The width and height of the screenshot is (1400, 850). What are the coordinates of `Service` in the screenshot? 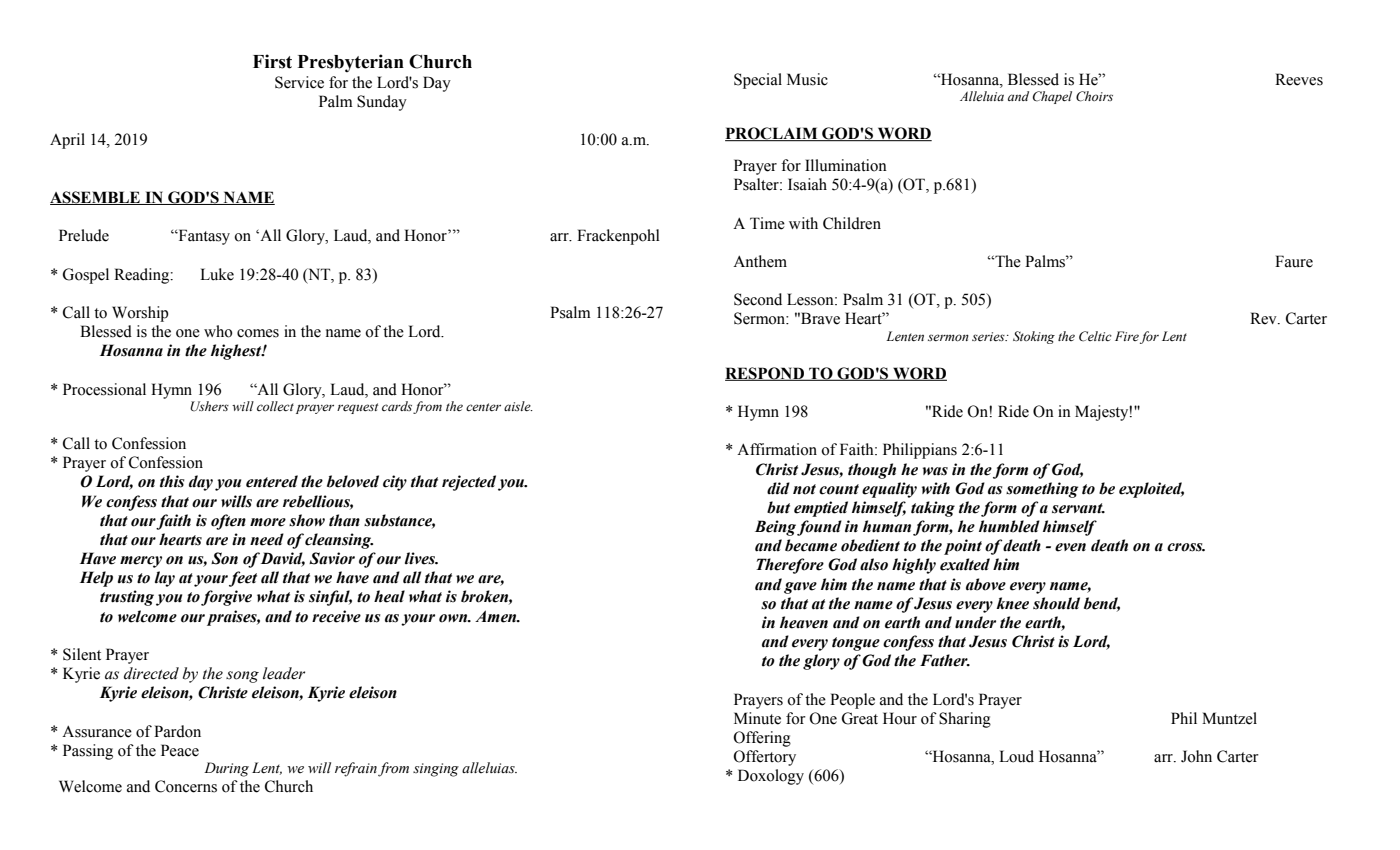 It's located at (299, 82).
